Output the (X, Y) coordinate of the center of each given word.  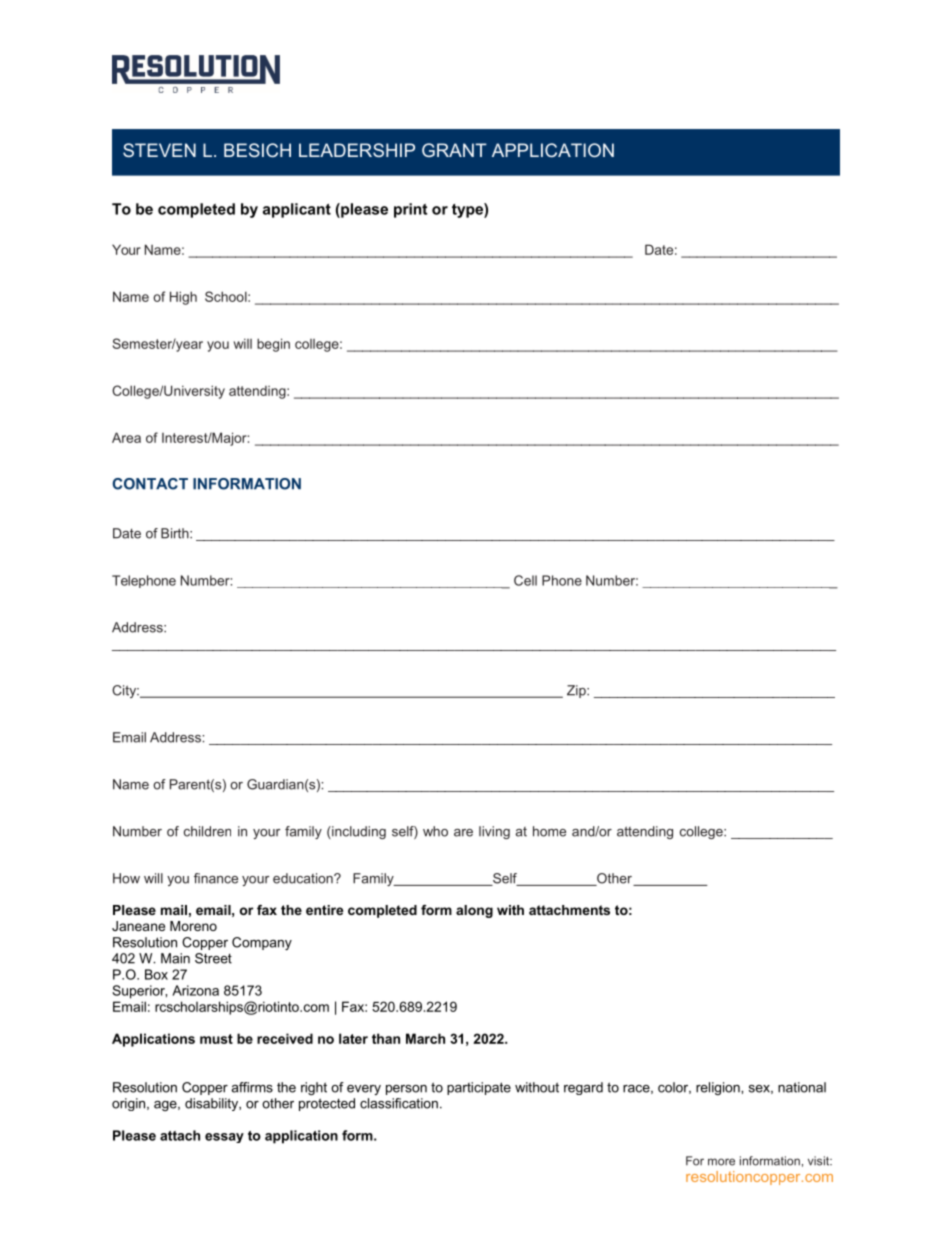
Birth (176, 533)
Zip (577, 691)
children (207, 831)
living (494, 832)
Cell (525, 580)
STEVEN (159, 150)
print (410, 210)
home (549, 831)
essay (224, 1138)
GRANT (454, 150)
